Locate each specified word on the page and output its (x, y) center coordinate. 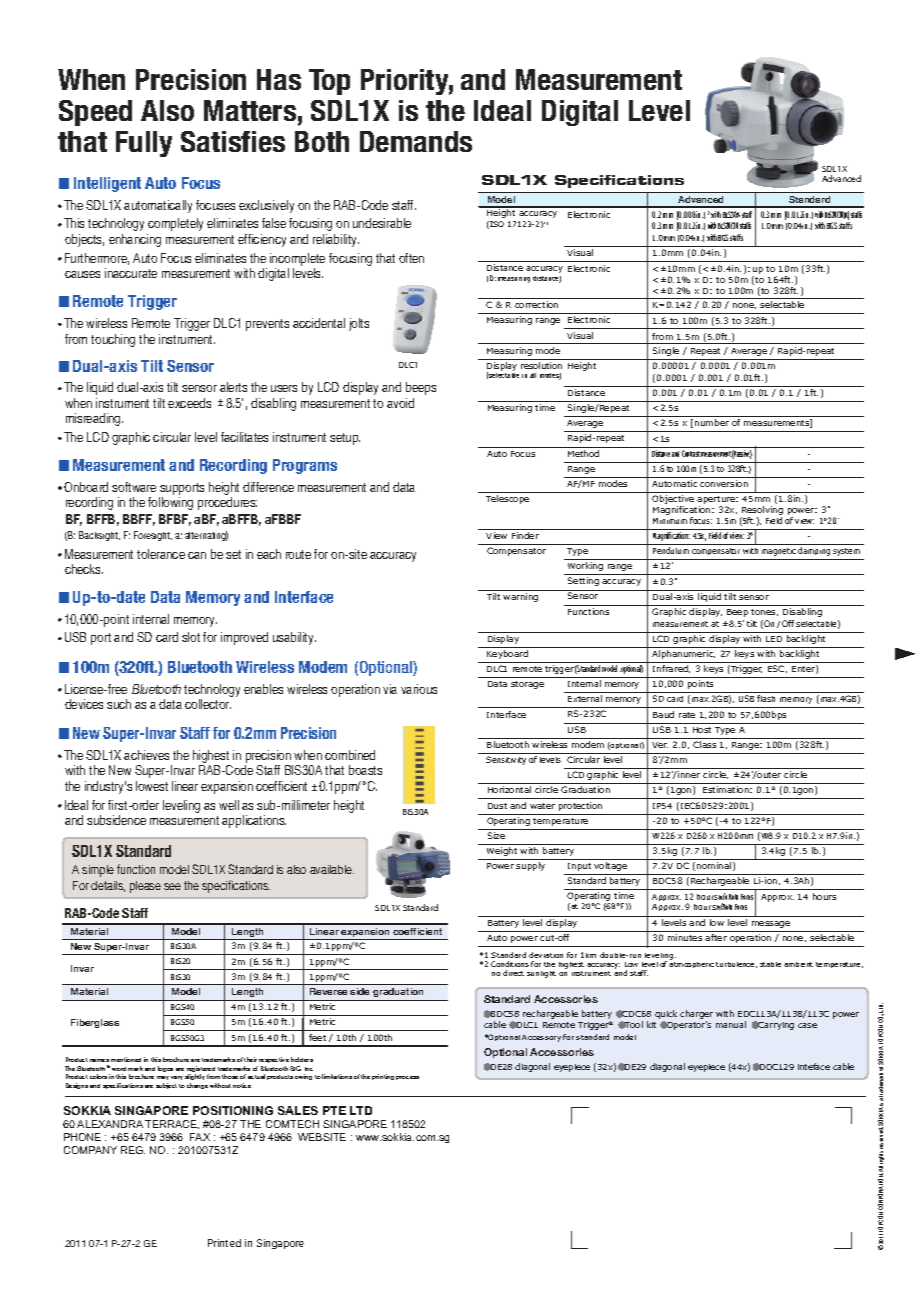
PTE (334, 1110)
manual (731, 1024)
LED (774, 639)
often (411, 258)
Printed (224, 1243)
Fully (144, 144)
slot (191, 637)
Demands (416, 141)
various (419, 689)
